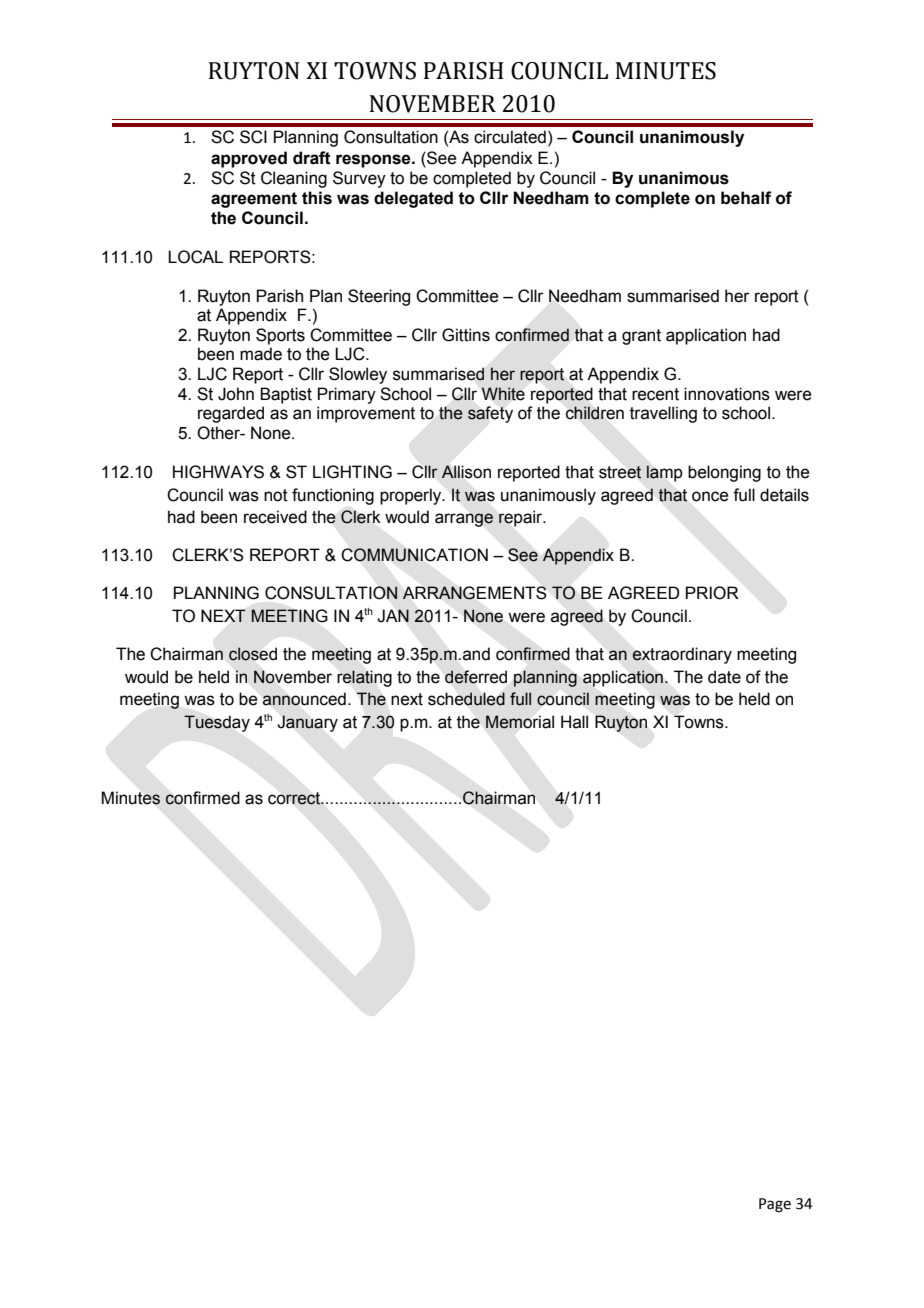 Image resolution: width=924 pixels, height=1308 pixels. I want to click on circulated, so click(510, 137).
